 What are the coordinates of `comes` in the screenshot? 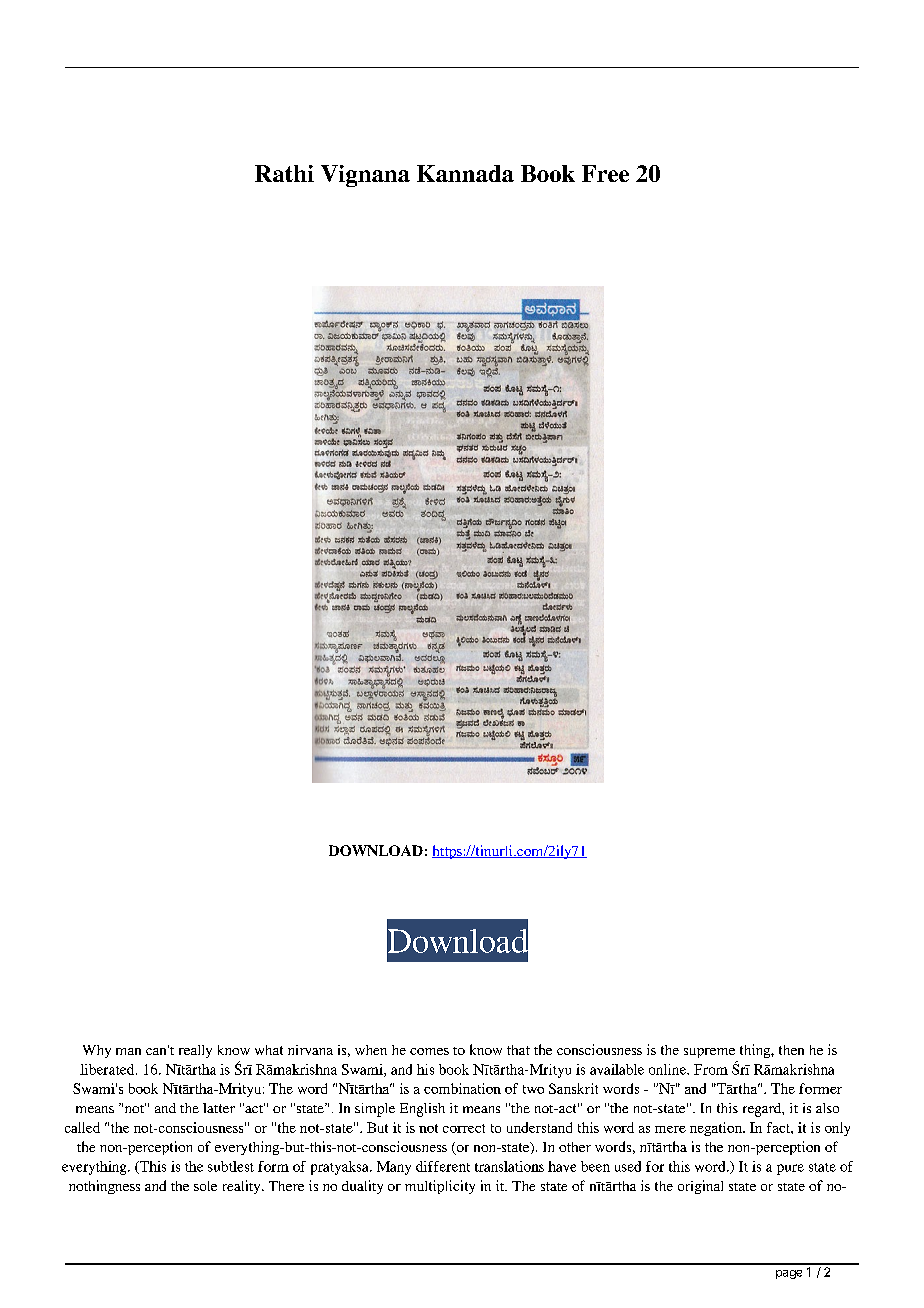 It's located at (429, 1051).
